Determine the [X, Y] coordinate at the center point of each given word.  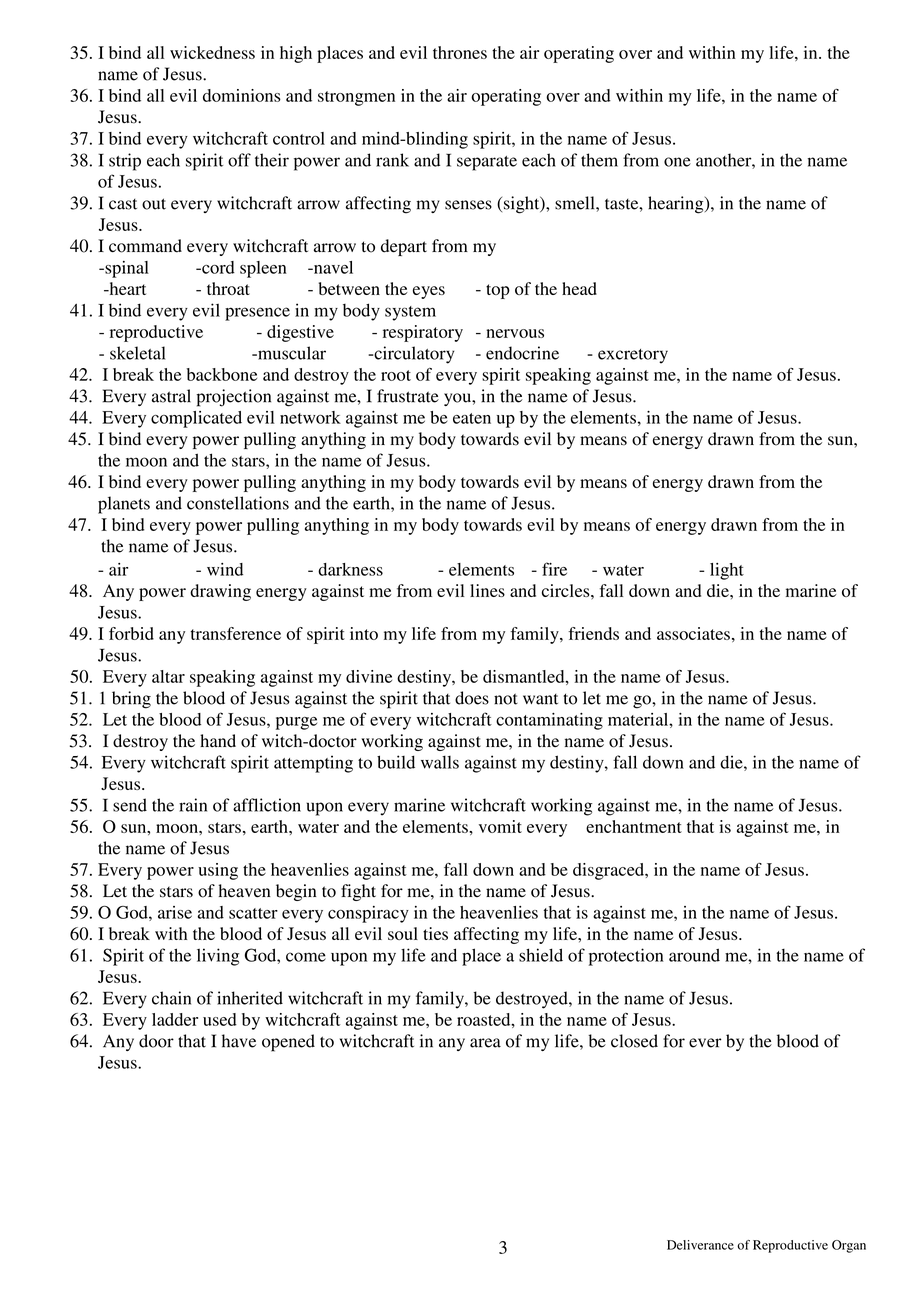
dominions [242, 95]
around [694, 955]
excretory [633, 356]
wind [225, 569]
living [218, 957]
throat [228, 288]
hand [218, 741]
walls [440, 762]
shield [541, 955]
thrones [460, 52]
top [498, 291]
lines [487, 590]
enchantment [634, 826]
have [239, 1041]
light [727, 571]
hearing [677, 205]
